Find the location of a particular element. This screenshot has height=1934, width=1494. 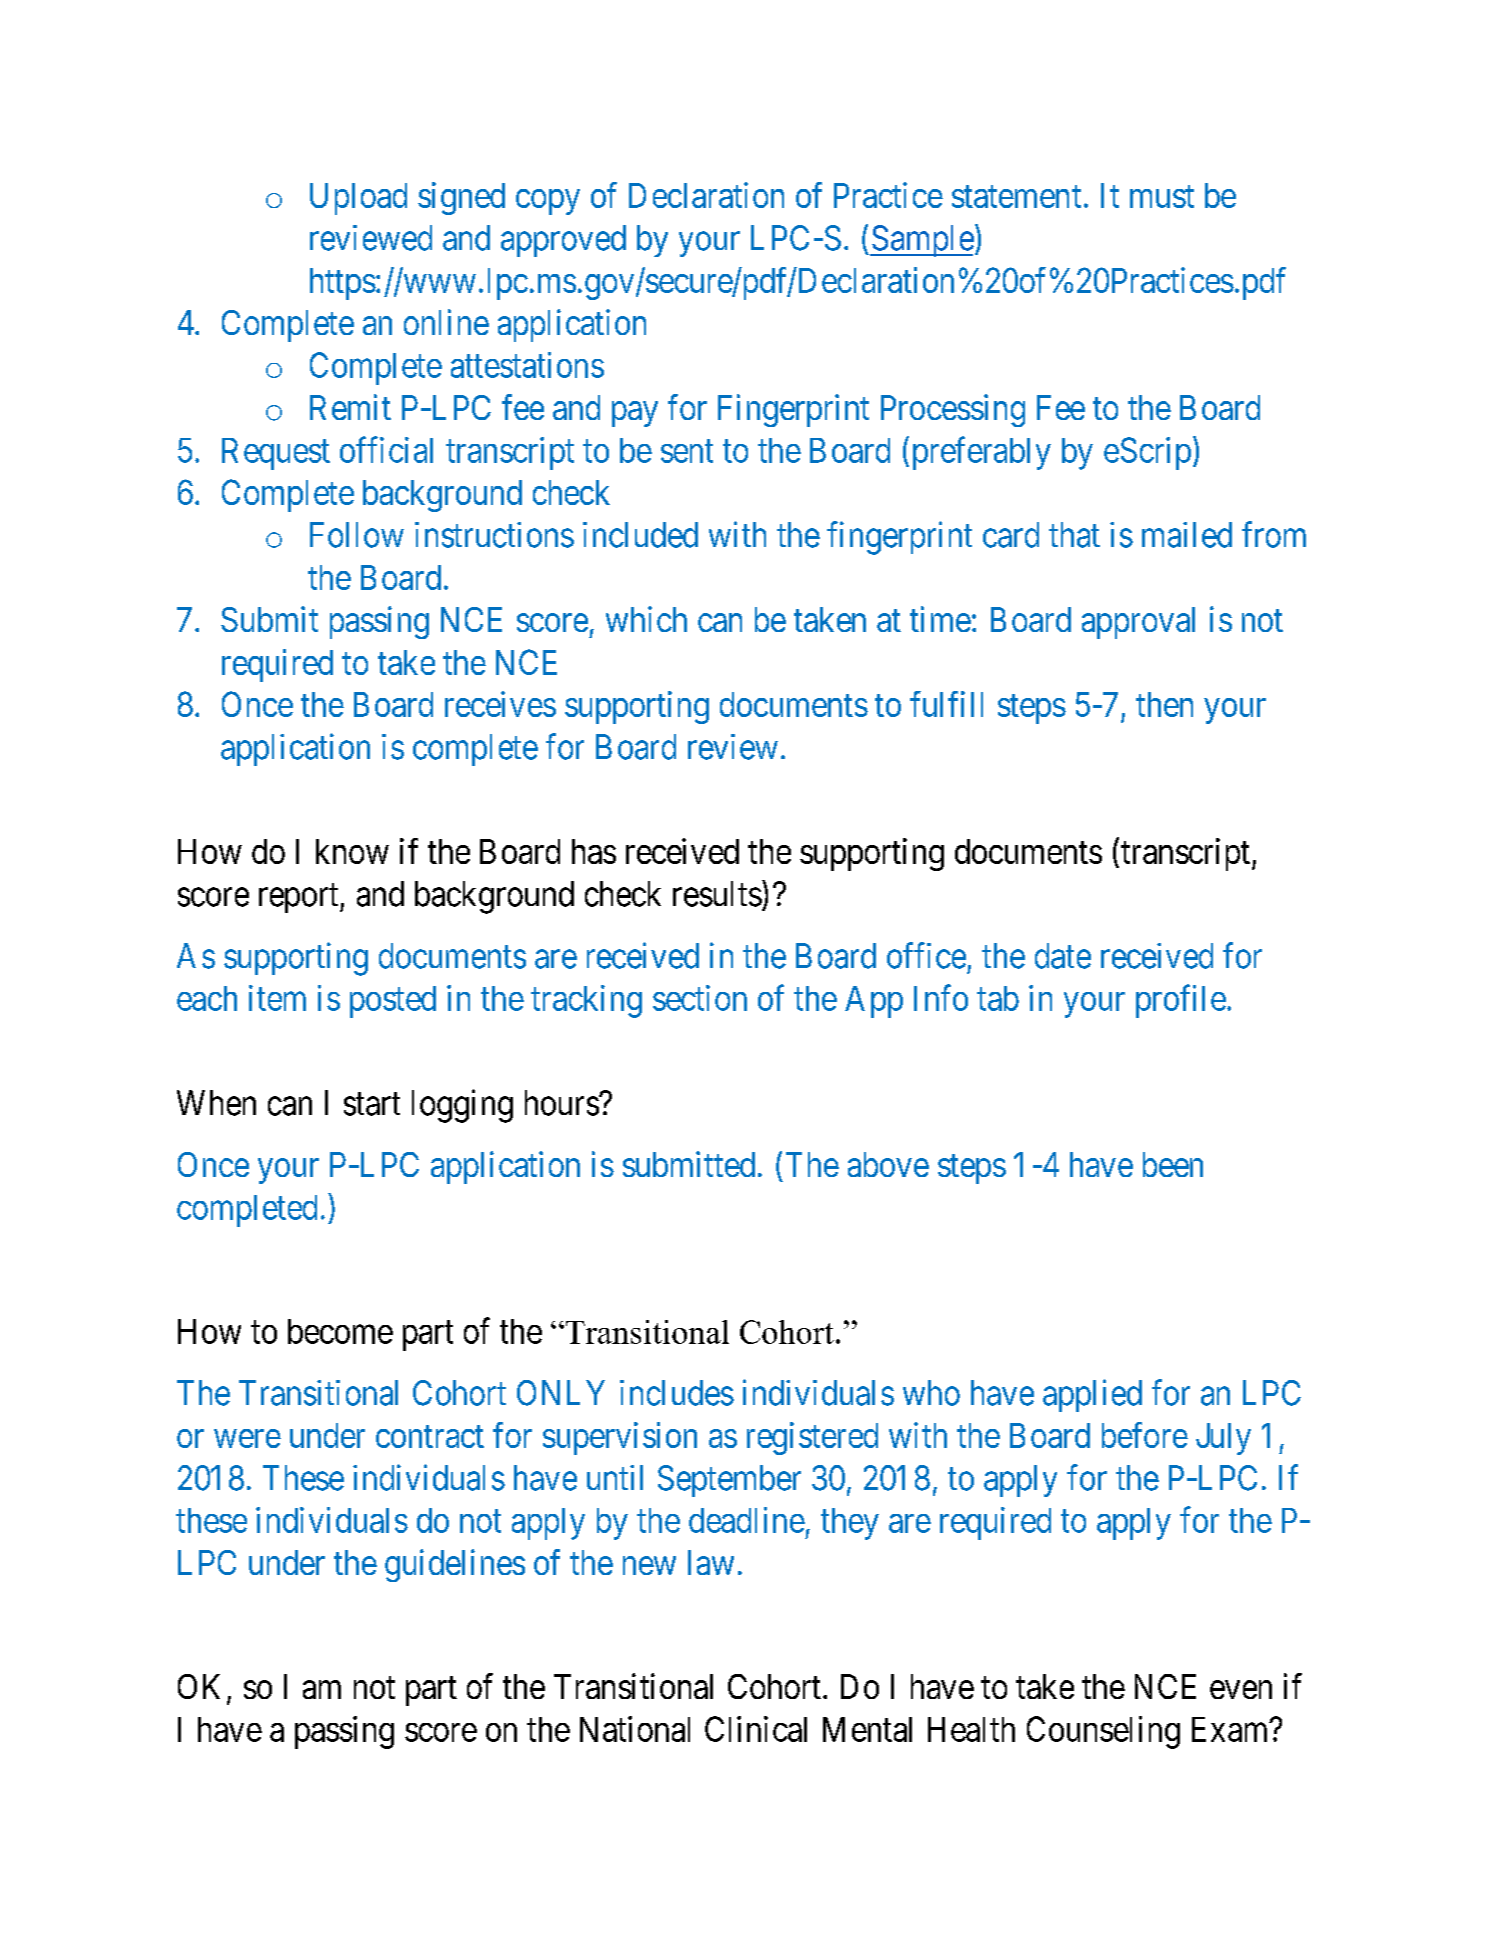

Upload is located at coordinates (358, 199).
